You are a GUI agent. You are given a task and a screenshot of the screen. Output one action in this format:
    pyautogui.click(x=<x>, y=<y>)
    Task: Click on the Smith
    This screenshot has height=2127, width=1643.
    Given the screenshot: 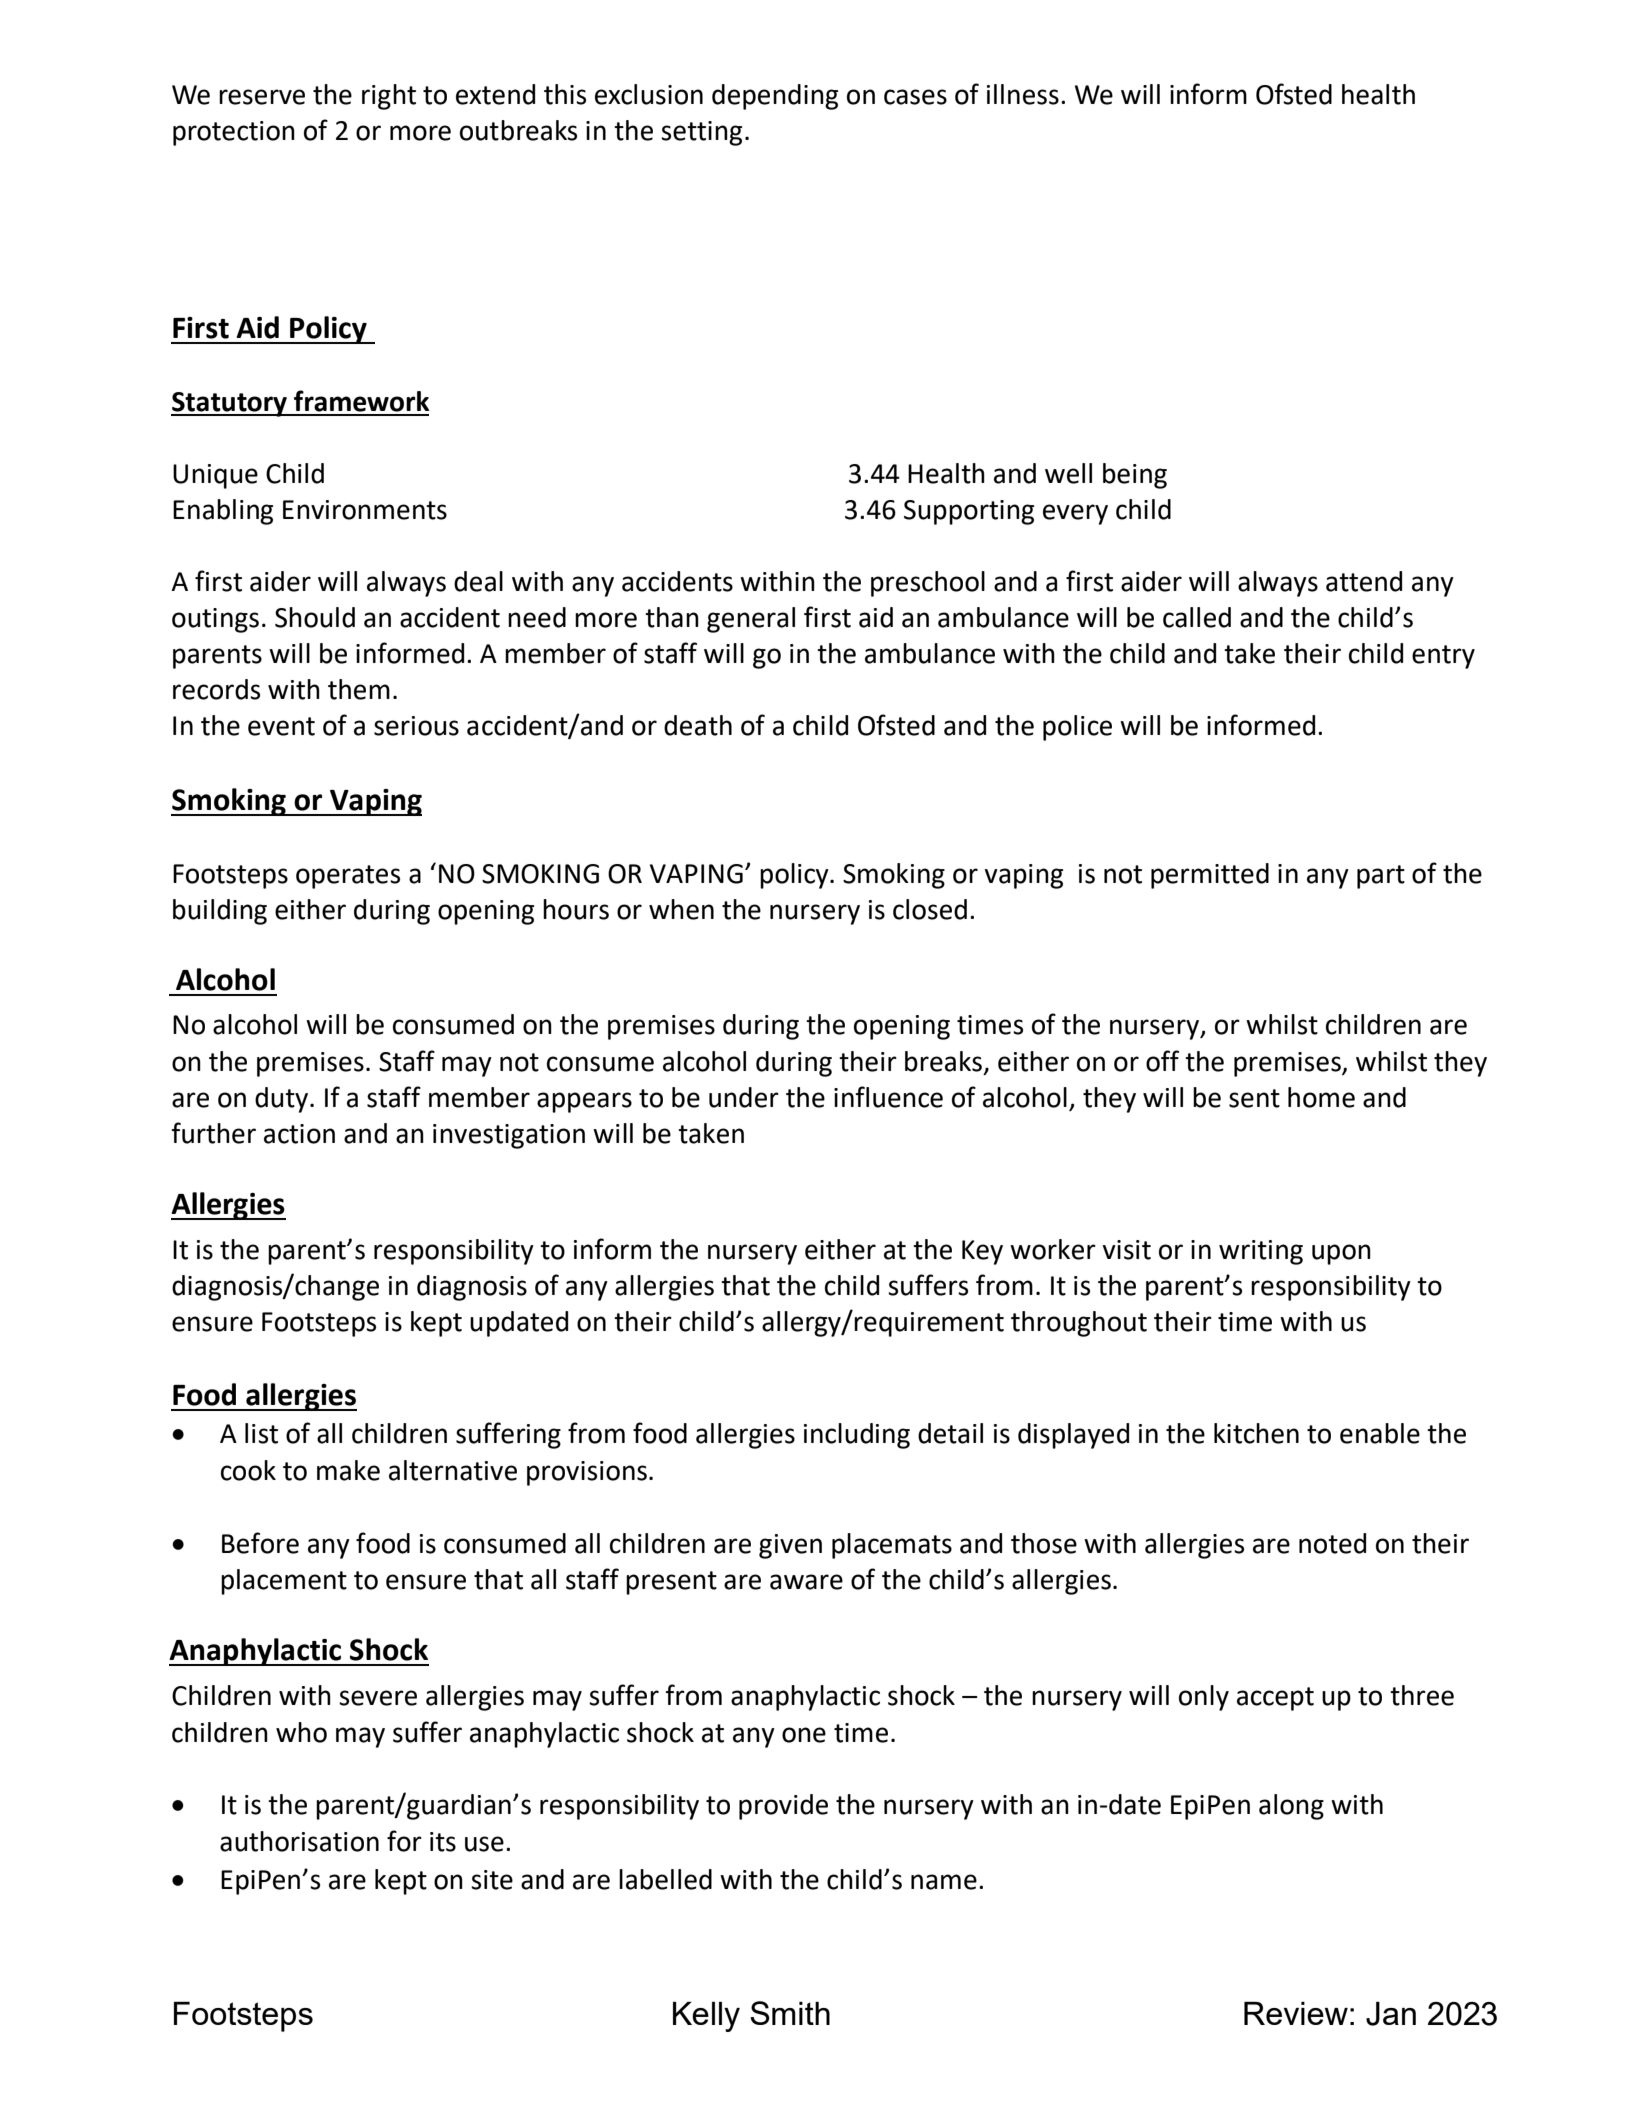 What is the action you would take?
    pyautogui.click(x=790, y=2013)
